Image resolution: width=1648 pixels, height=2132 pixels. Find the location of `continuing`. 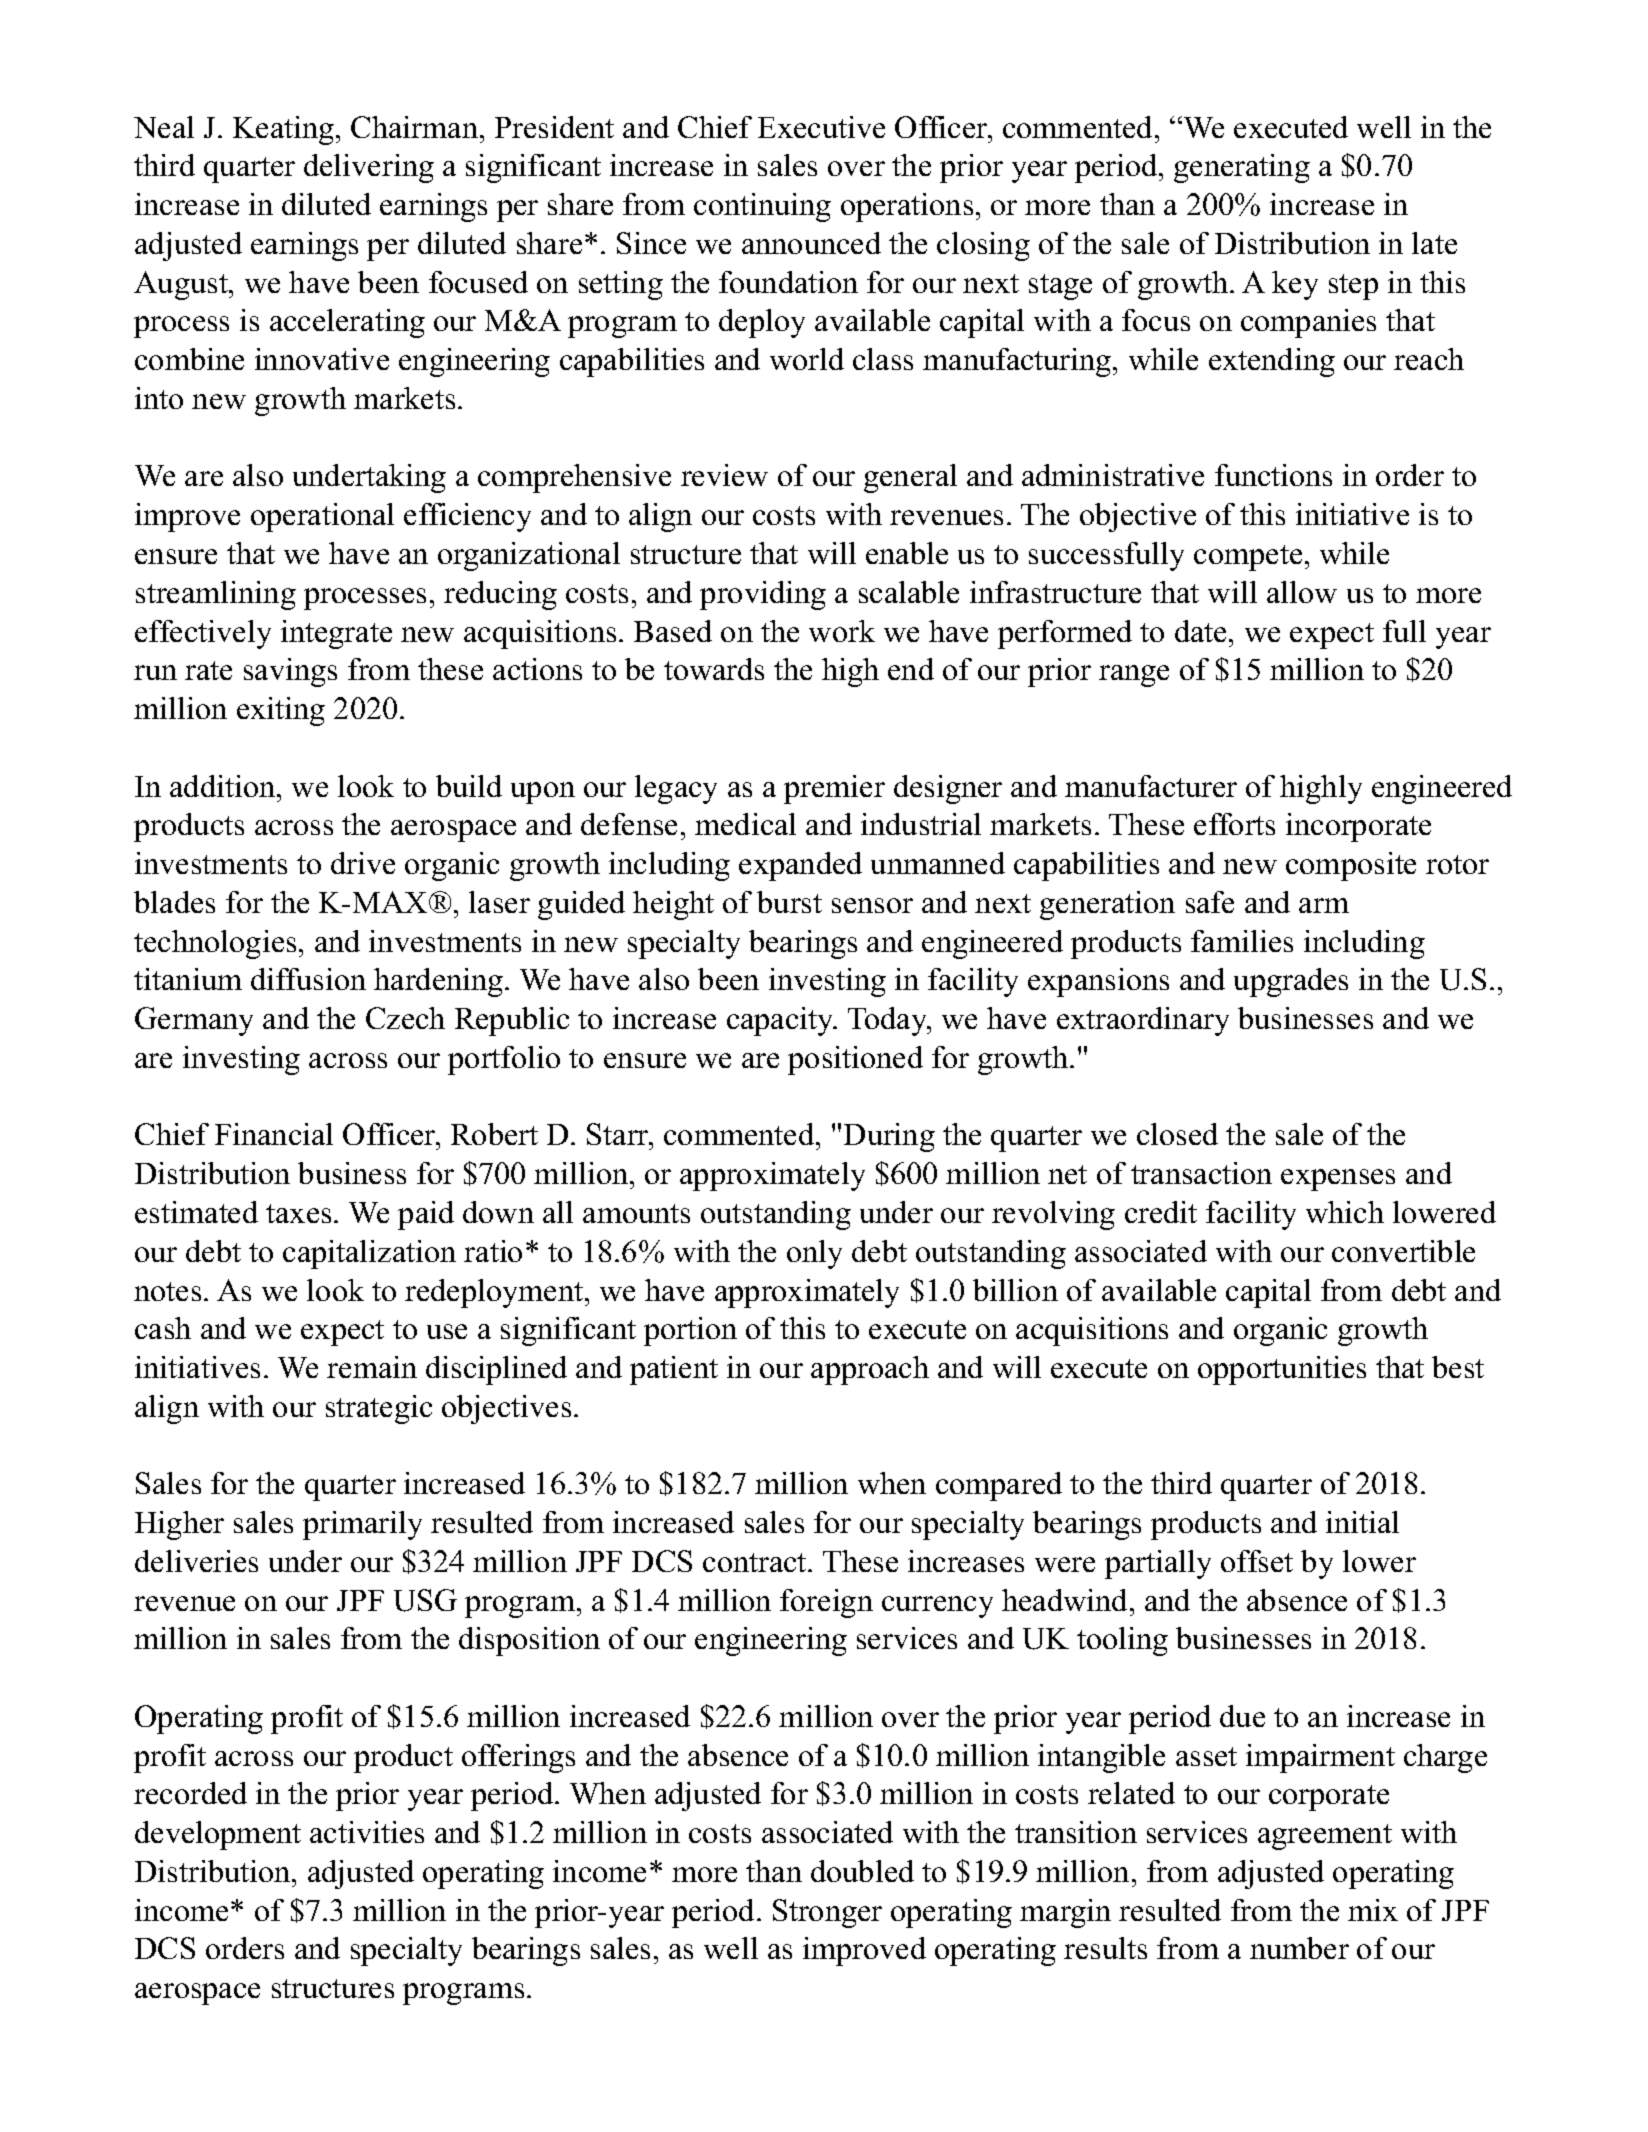

continuing is located at coordinates (762, 207).
